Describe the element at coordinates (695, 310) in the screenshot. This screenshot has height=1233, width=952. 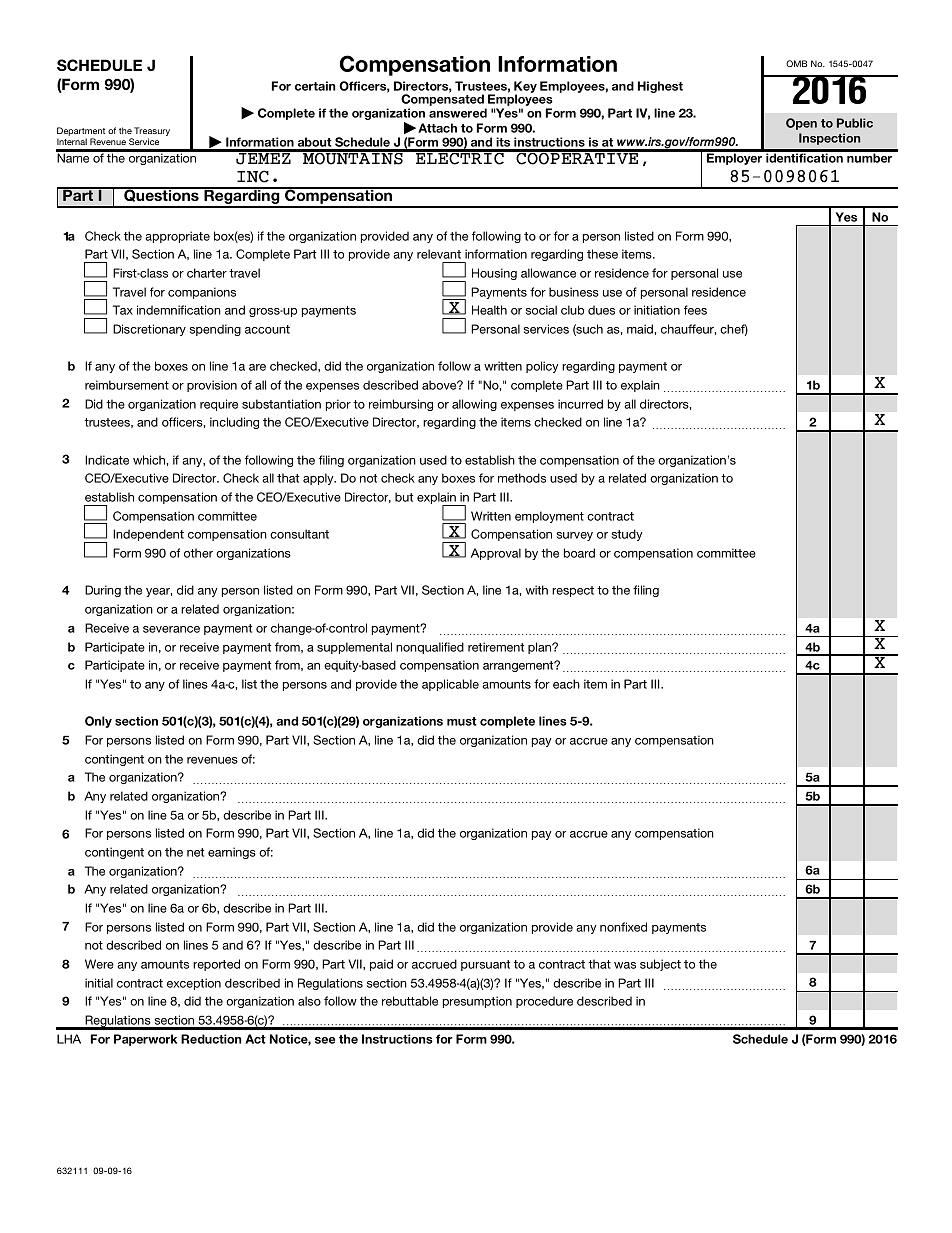
I see `fees` at that location.
